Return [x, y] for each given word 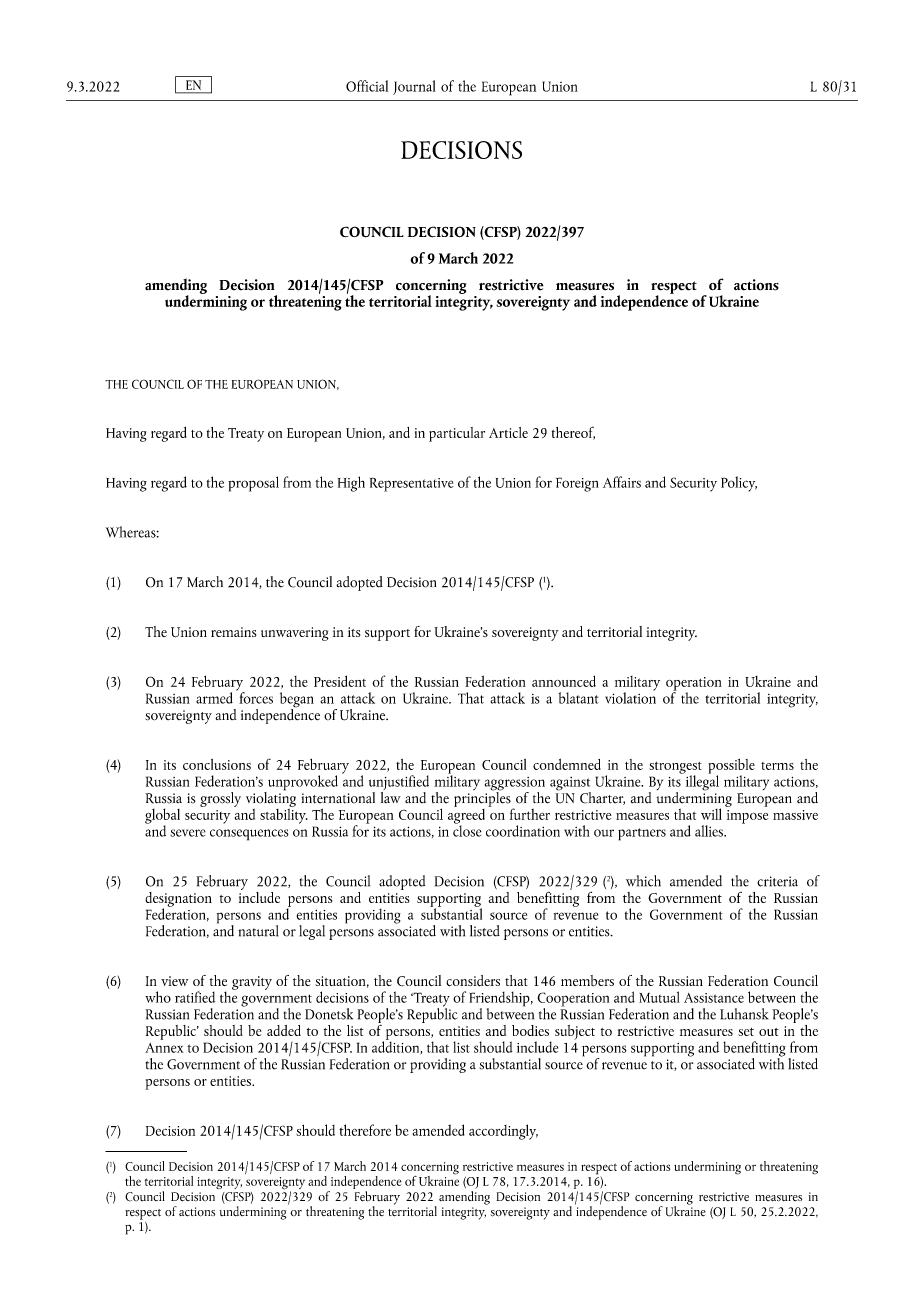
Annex [164, 1048]
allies [710, 831]
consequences [249, 835]
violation [630, 696]
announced [564, 681]
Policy [739, 484]
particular [457, 434]
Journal [414, 87]
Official [367, 86]
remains [233, 632]
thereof [573, 433]
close [467, 829]
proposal [253, 484]
